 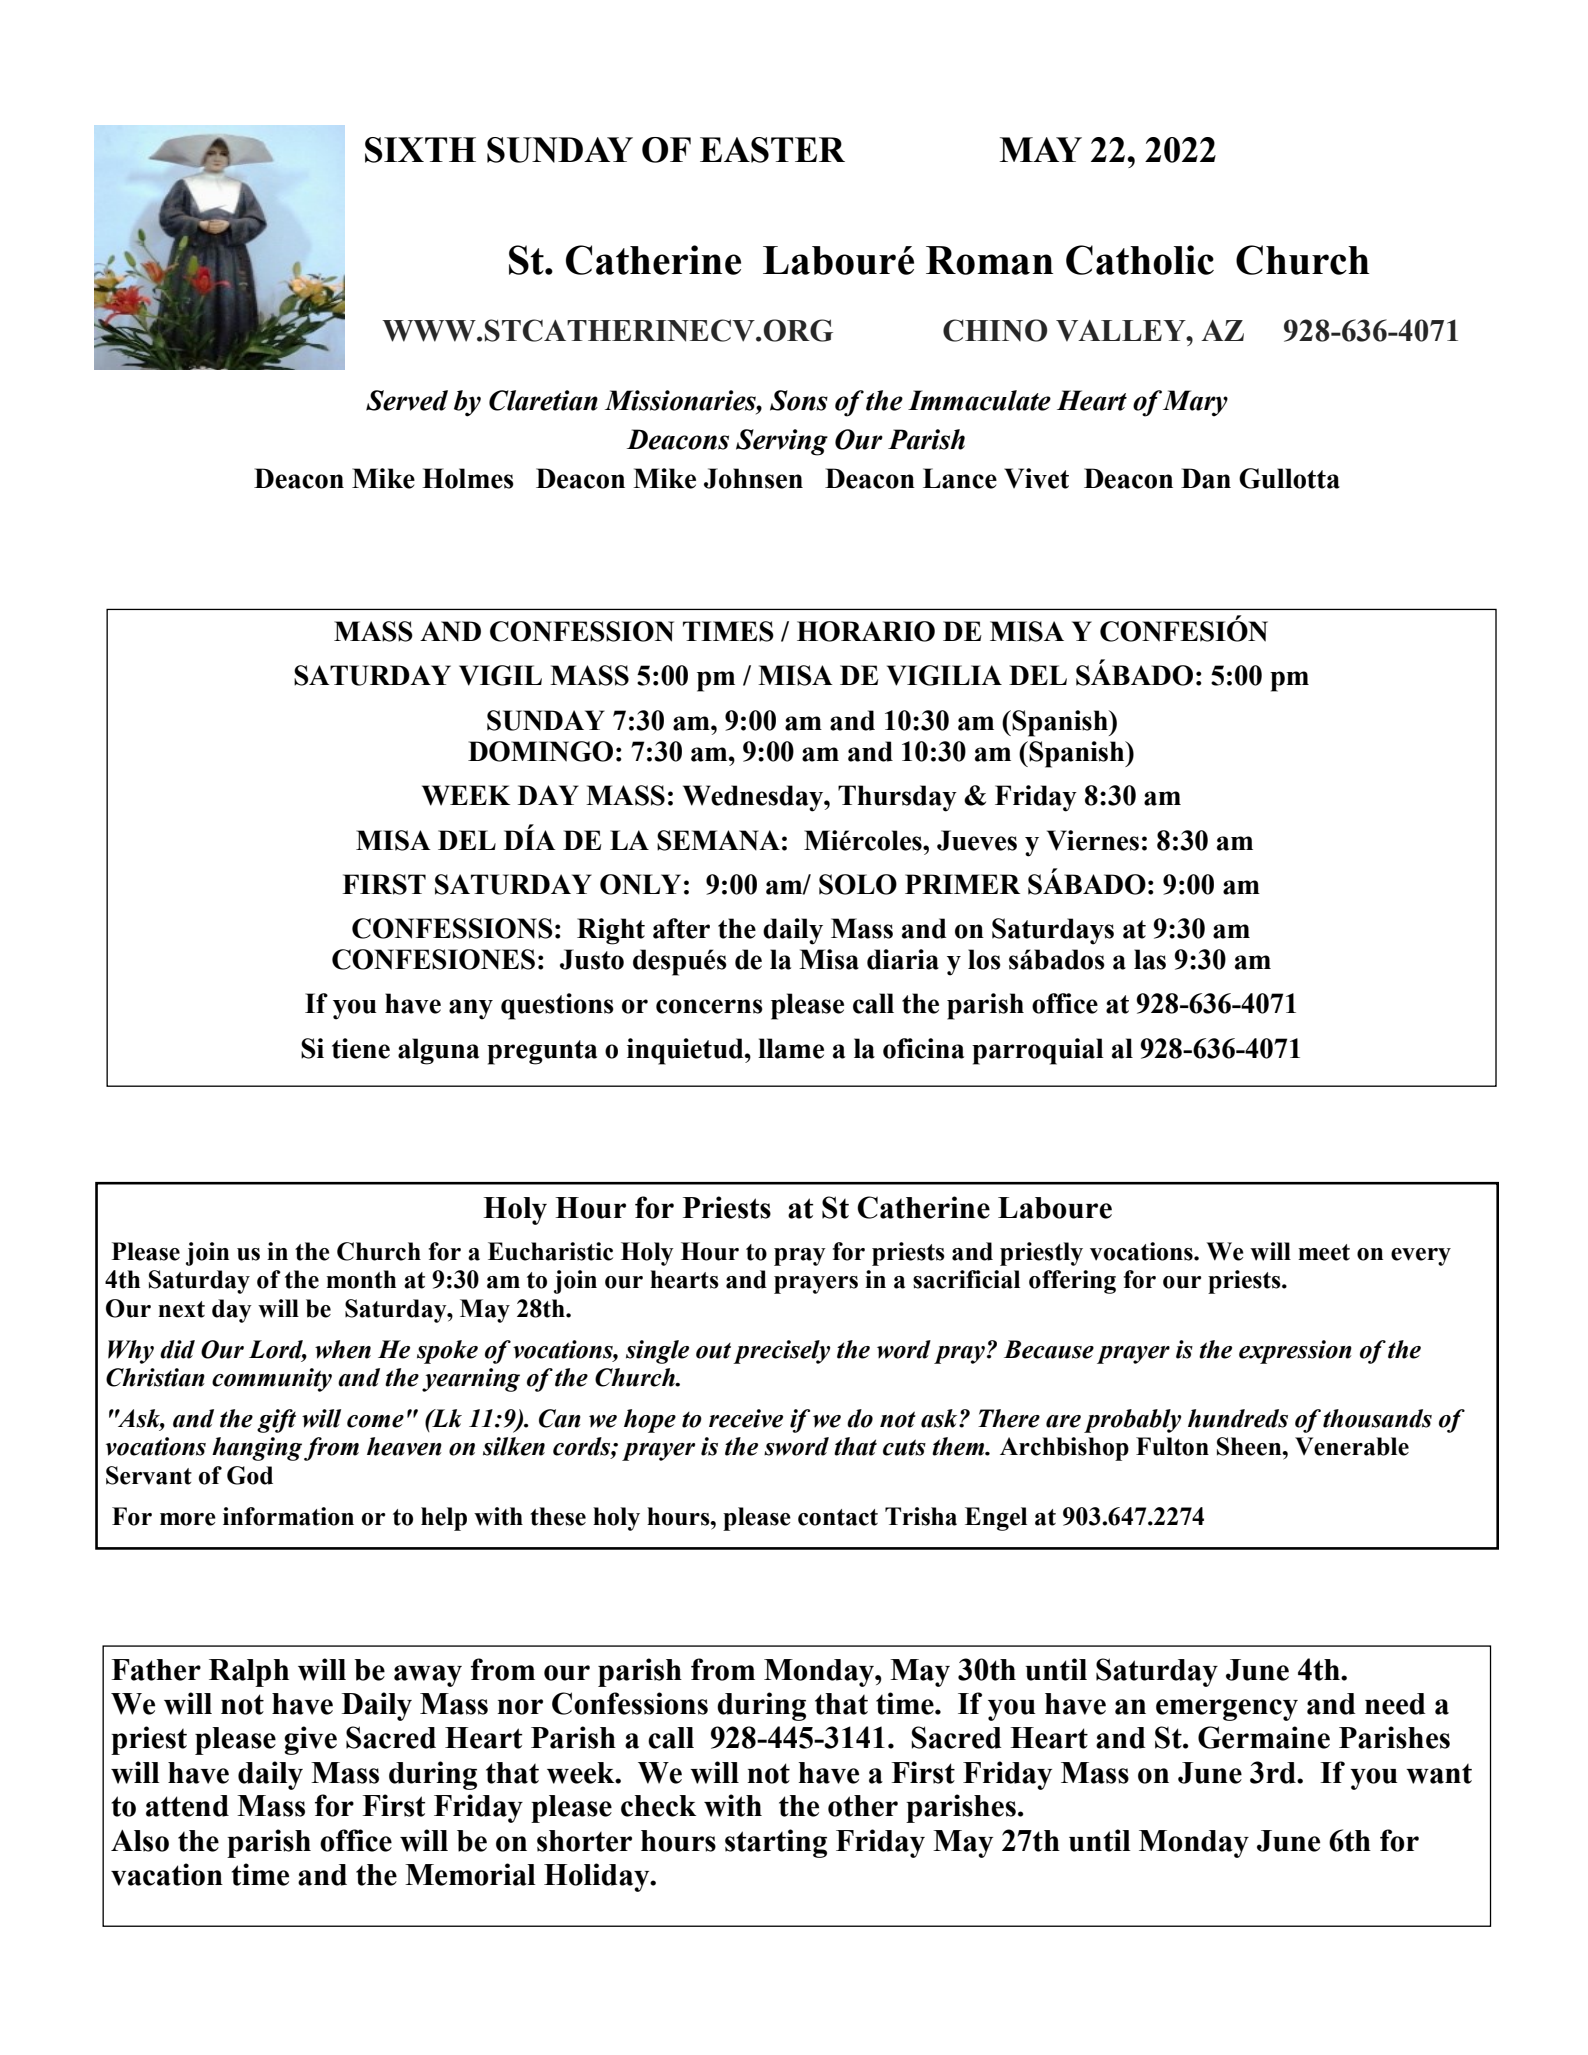 I want to click on Germaine, so click(x=1264, y=1737).
